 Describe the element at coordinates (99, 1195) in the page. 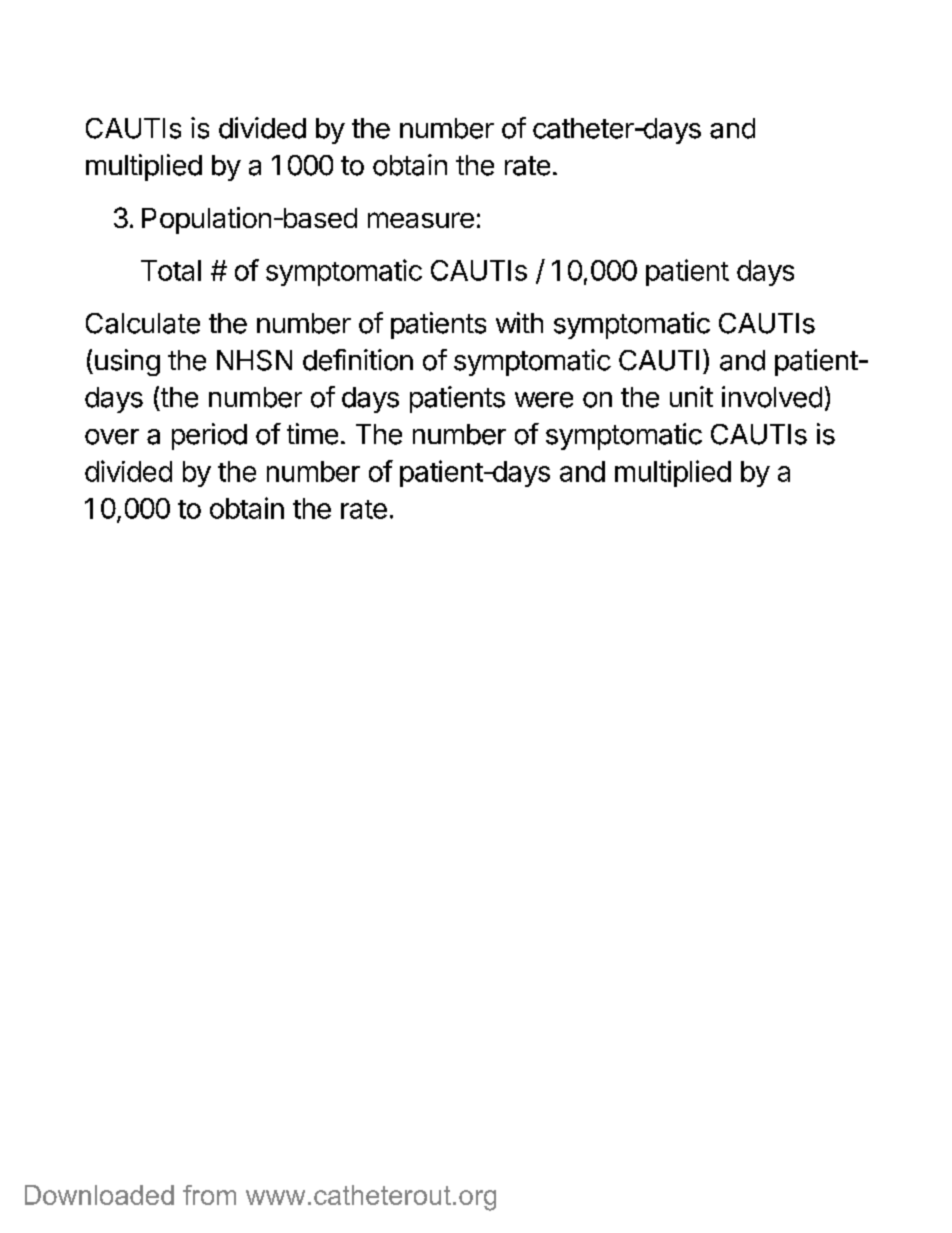

I see `Downloaded` at that location.
